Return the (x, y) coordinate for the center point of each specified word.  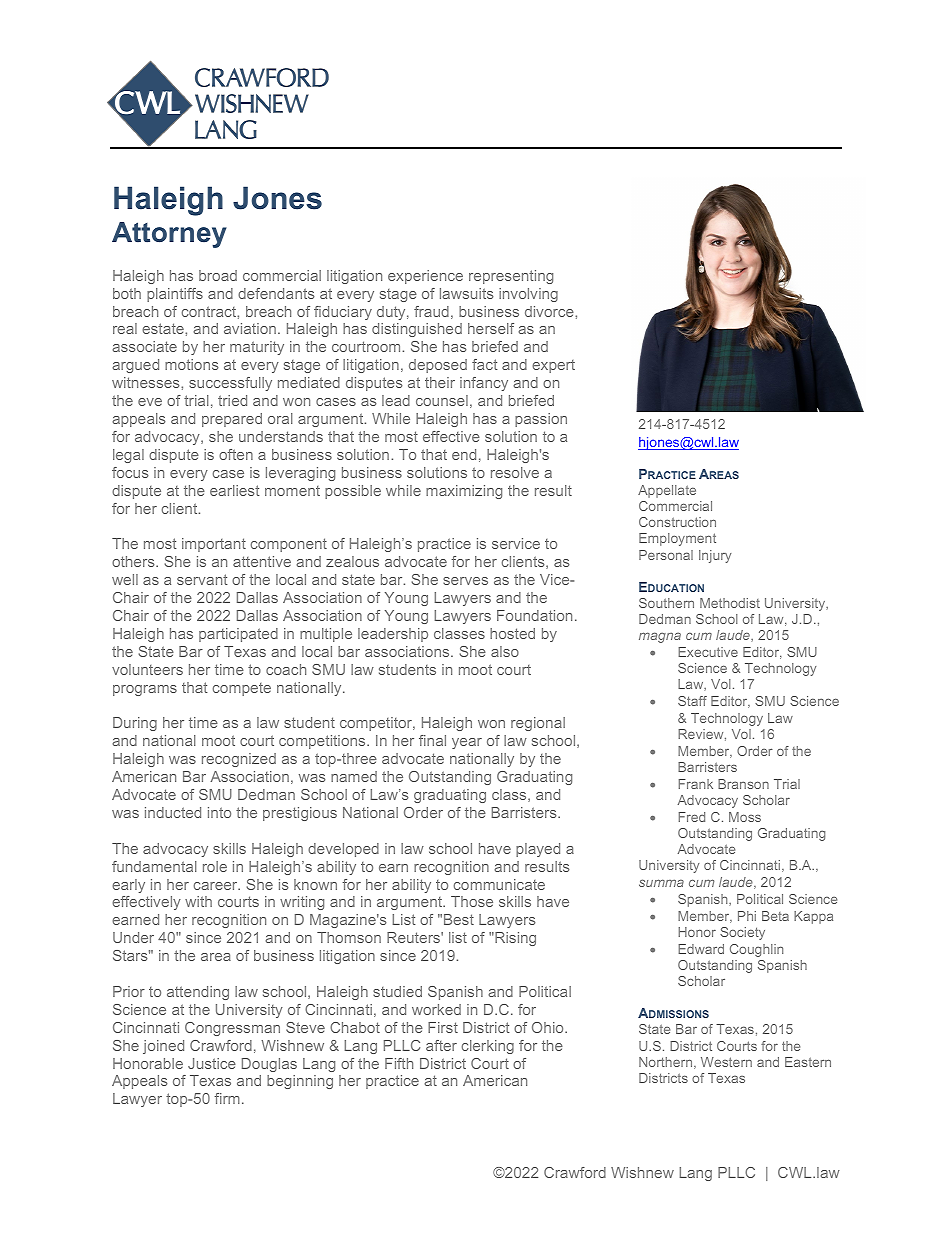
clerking (488, 1047)
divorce (550, 311)
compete (242, 689)
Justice (212, 1063)
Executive (708, 652)
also (505, 651)
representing (511, 277)
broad (218, 275)
